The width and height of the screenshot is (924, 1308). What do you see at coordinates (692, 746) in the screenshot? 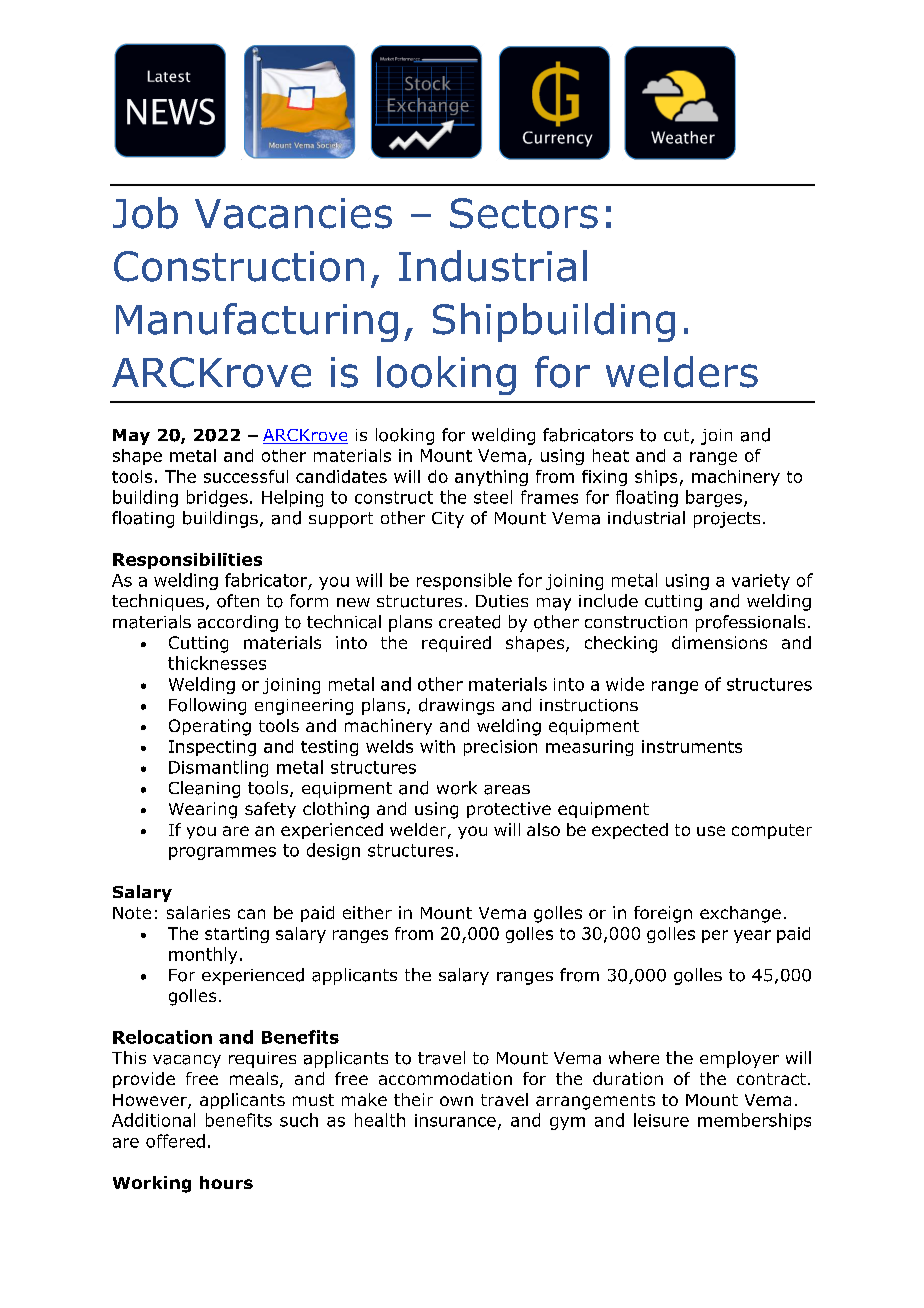
I see `instruments` at bounding box center [692, 746].
